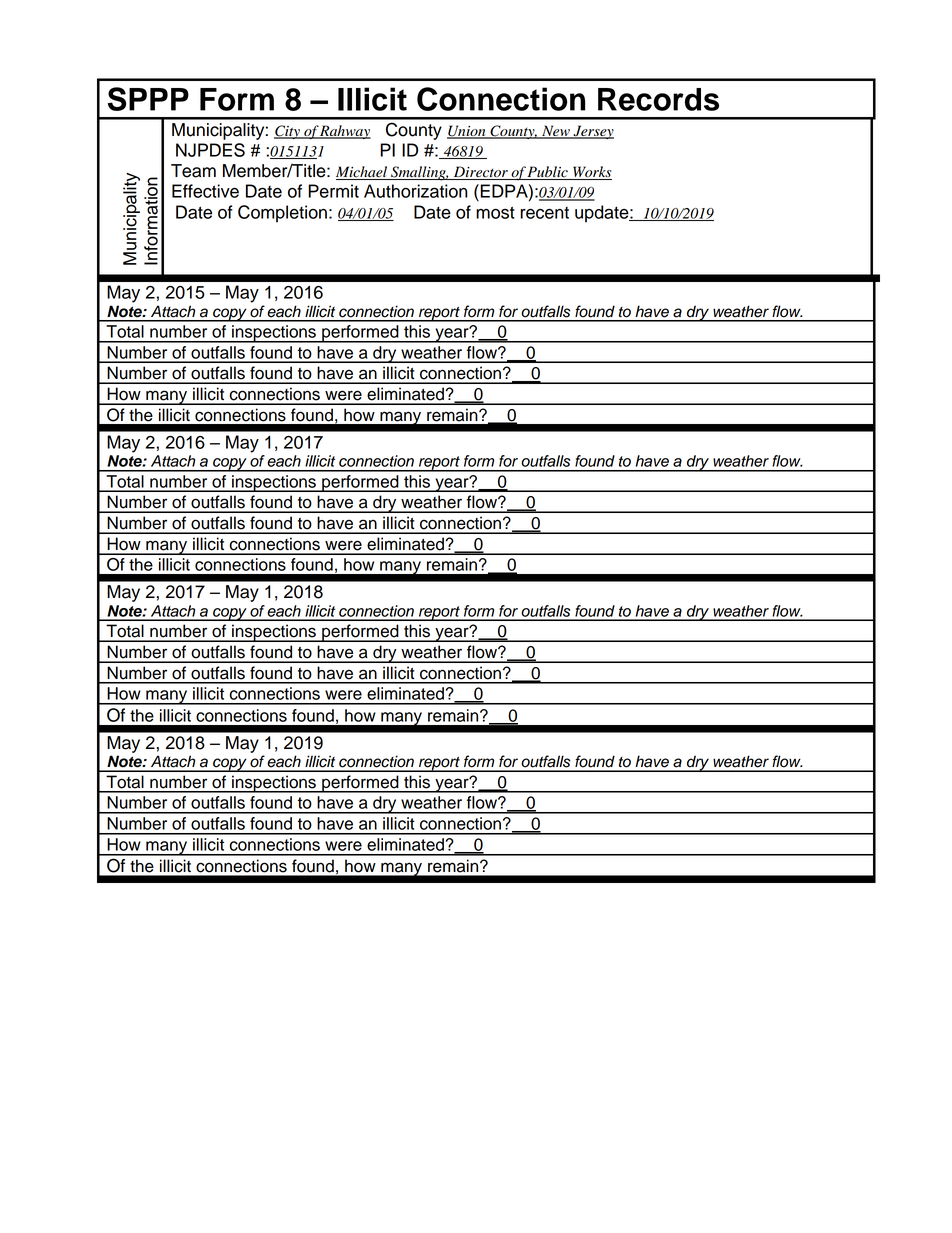 The height and width of the screenshot is (1233, 952). I want to click on Works, so click(591, 173).
